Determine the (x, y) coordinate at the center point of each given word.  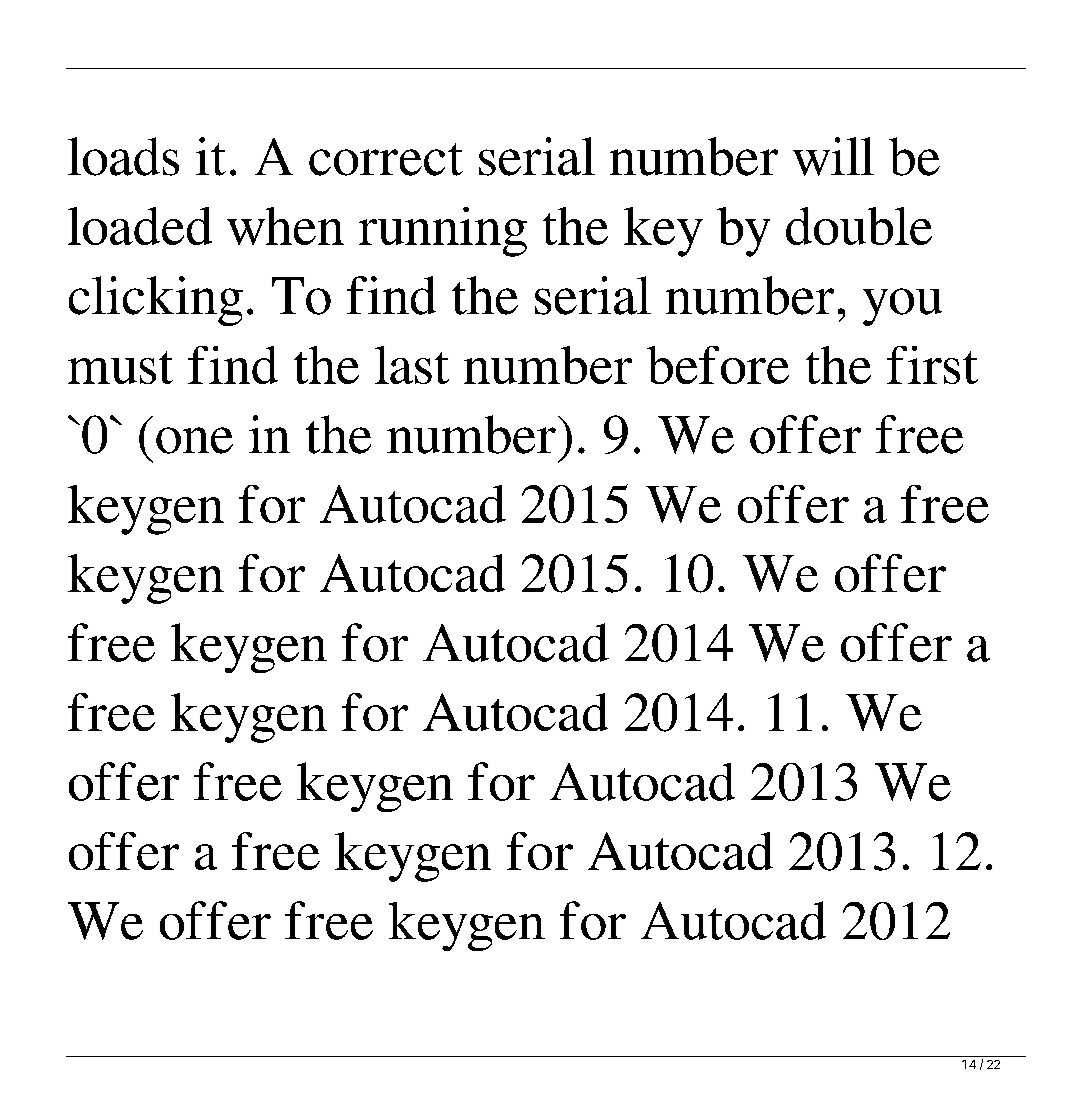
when (285, 226)
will (833, 156)
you (902, 307)
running (443, 232)
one (194, 440)
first (932, 365)
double (859, 226)
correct (386, 159)
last (412, 365)
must (120, 367)
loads (123, 156)
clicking (156, 301)
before (718, 365)
